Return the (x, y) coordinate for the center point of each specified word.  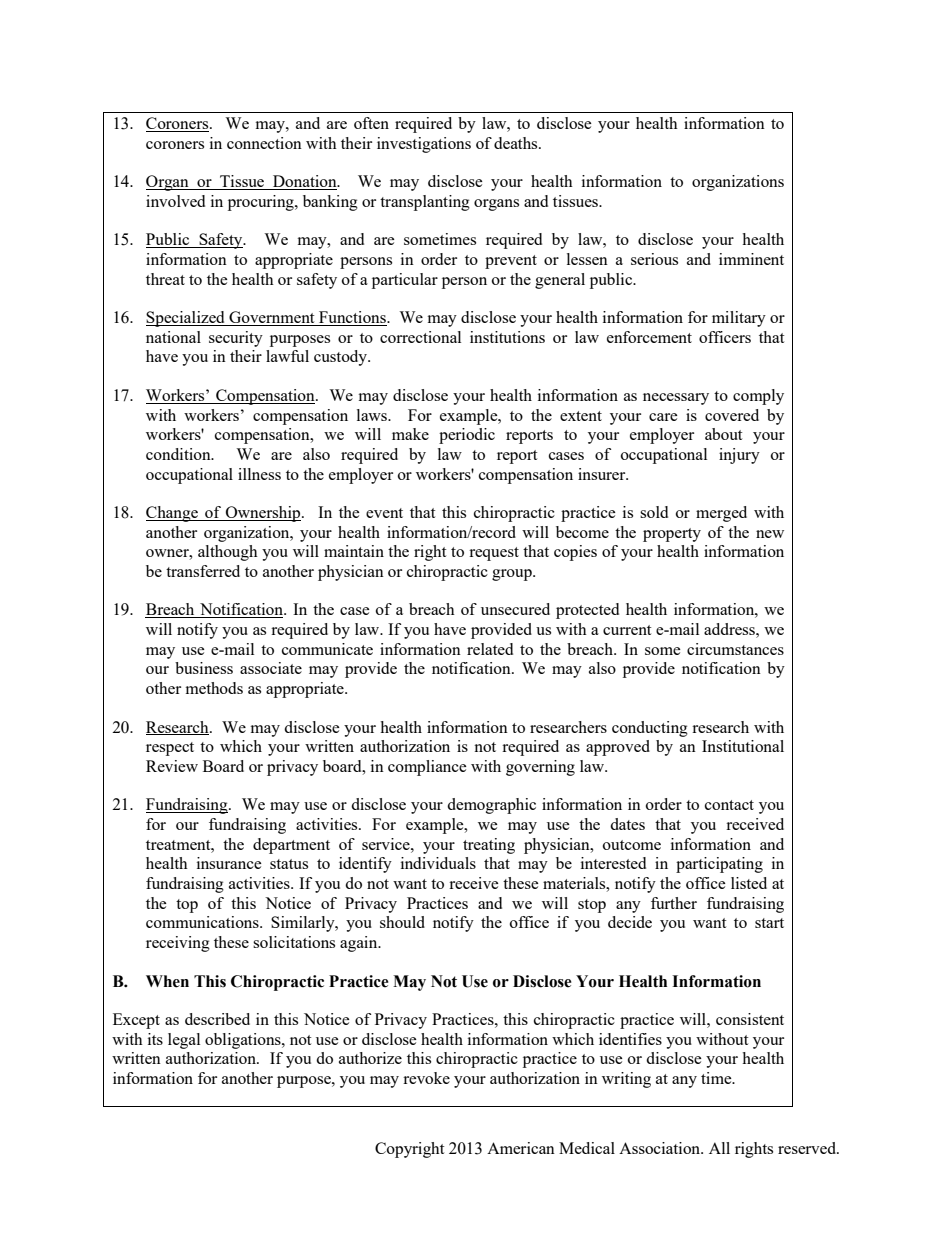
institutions (507, 337)
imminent (751, 259)
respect (170, 749)
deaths (517, 143)
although (228, 553)
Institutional (743, 746)
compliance (427, 768)
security (236, 339)
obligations (244, 1041)
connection (264, 143)
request (494, 554)
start (769, 923)
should (402, 922)
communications (203, 922)
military (739, 319)
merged (721, 514)
